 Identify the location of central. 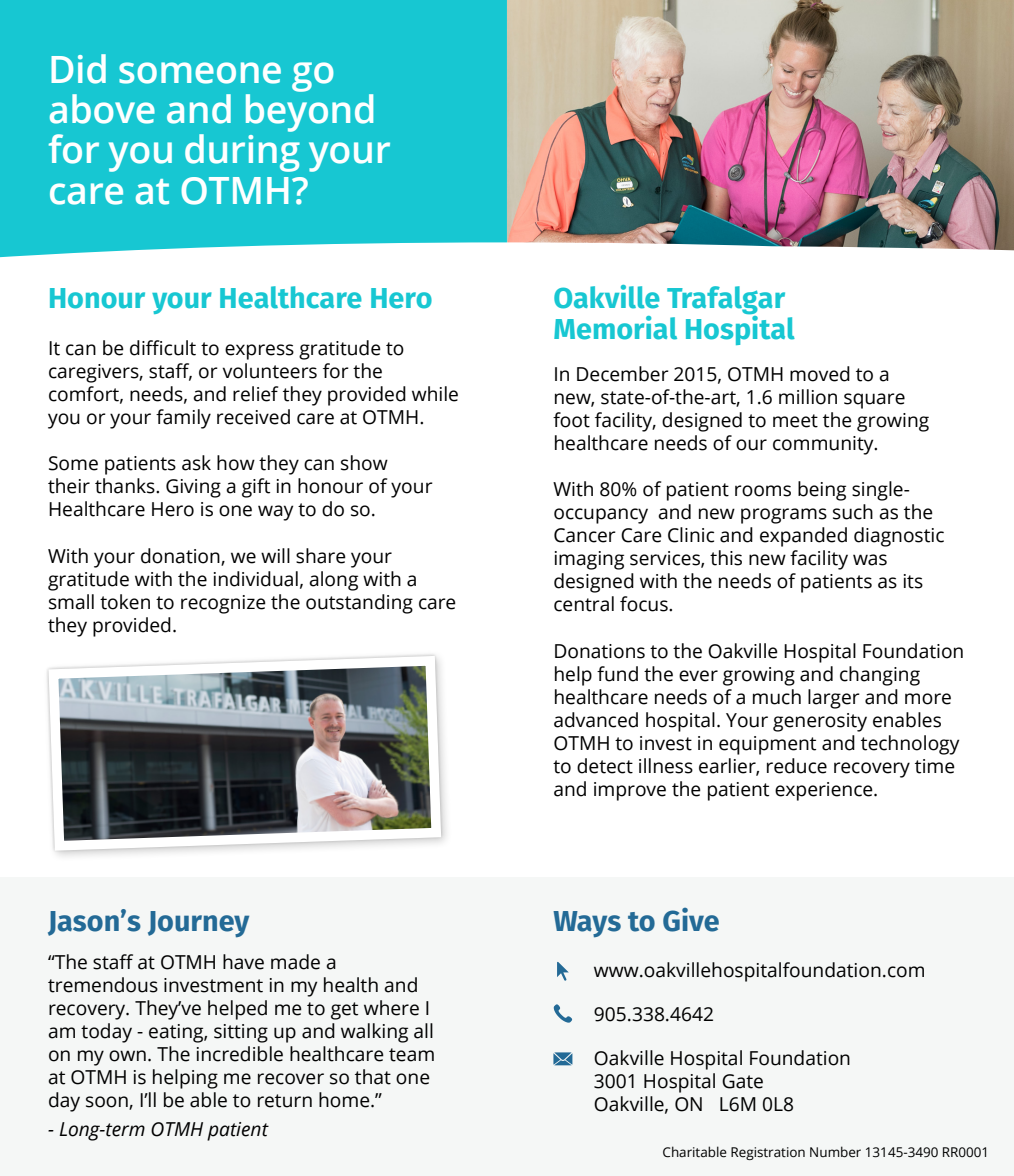
(584, 604).
